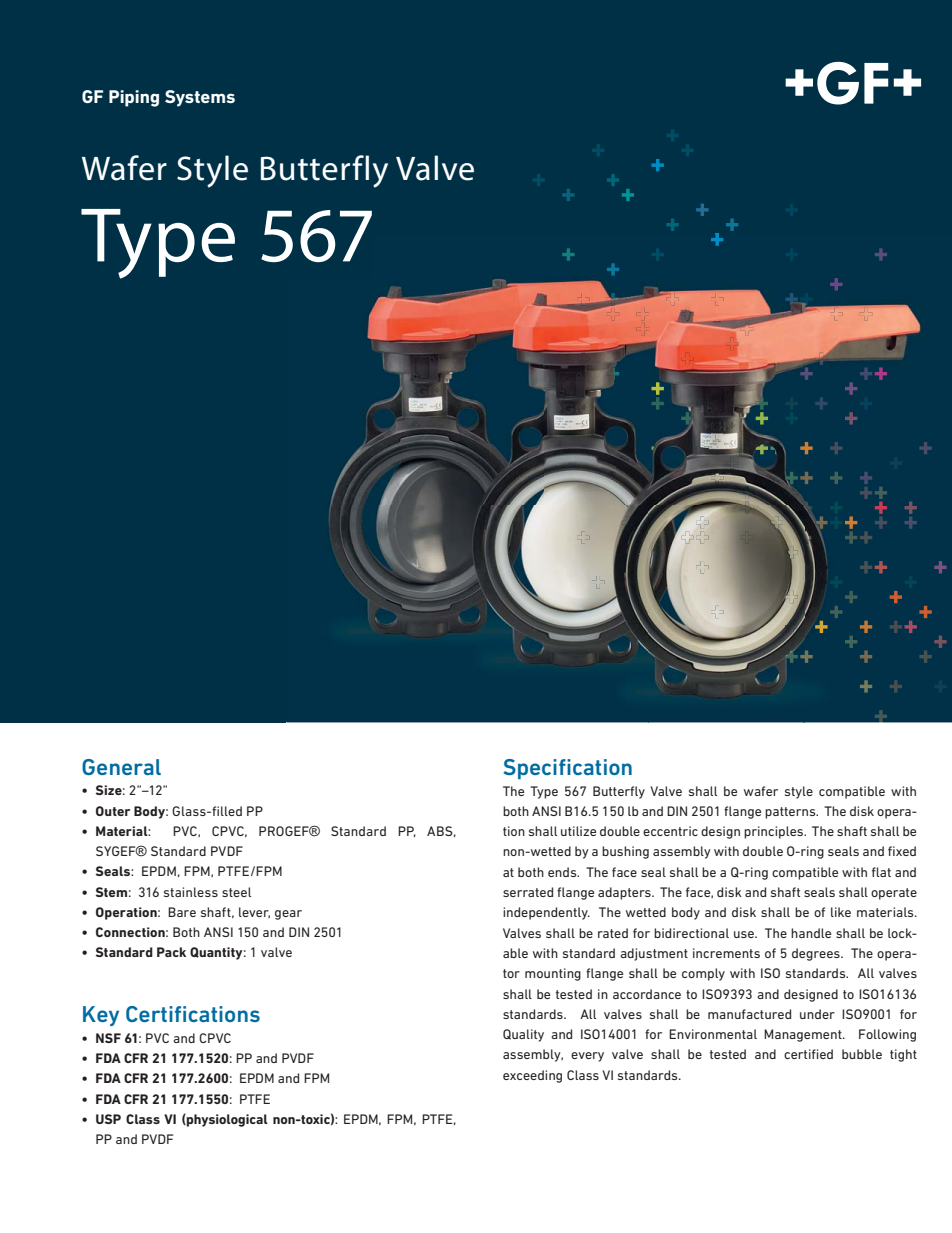  I want to click on ends, so click(563, 872).
